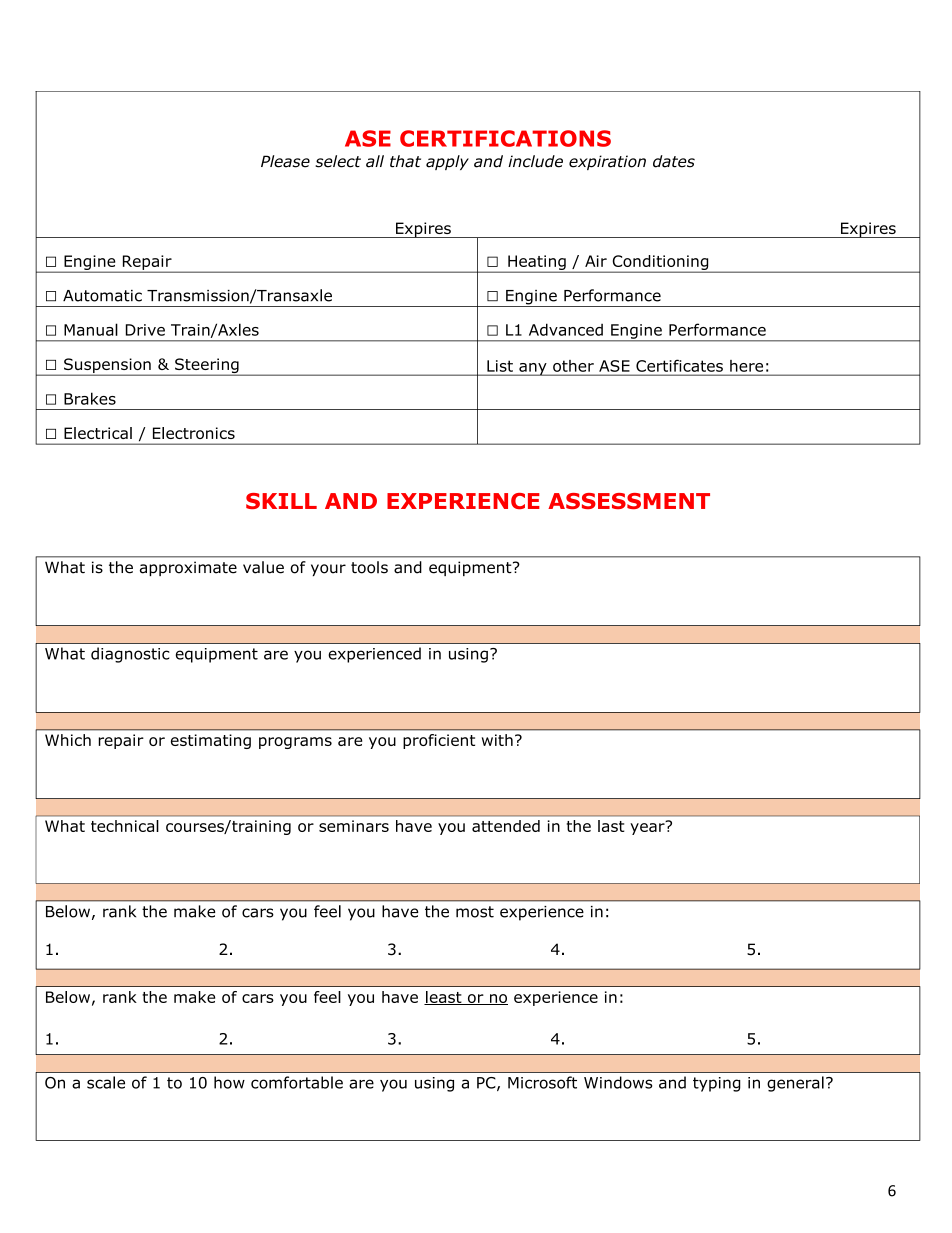 Image resolution: width=952 pixels, height=1233 pixels. I want to click on apply, so click(447, 162).
